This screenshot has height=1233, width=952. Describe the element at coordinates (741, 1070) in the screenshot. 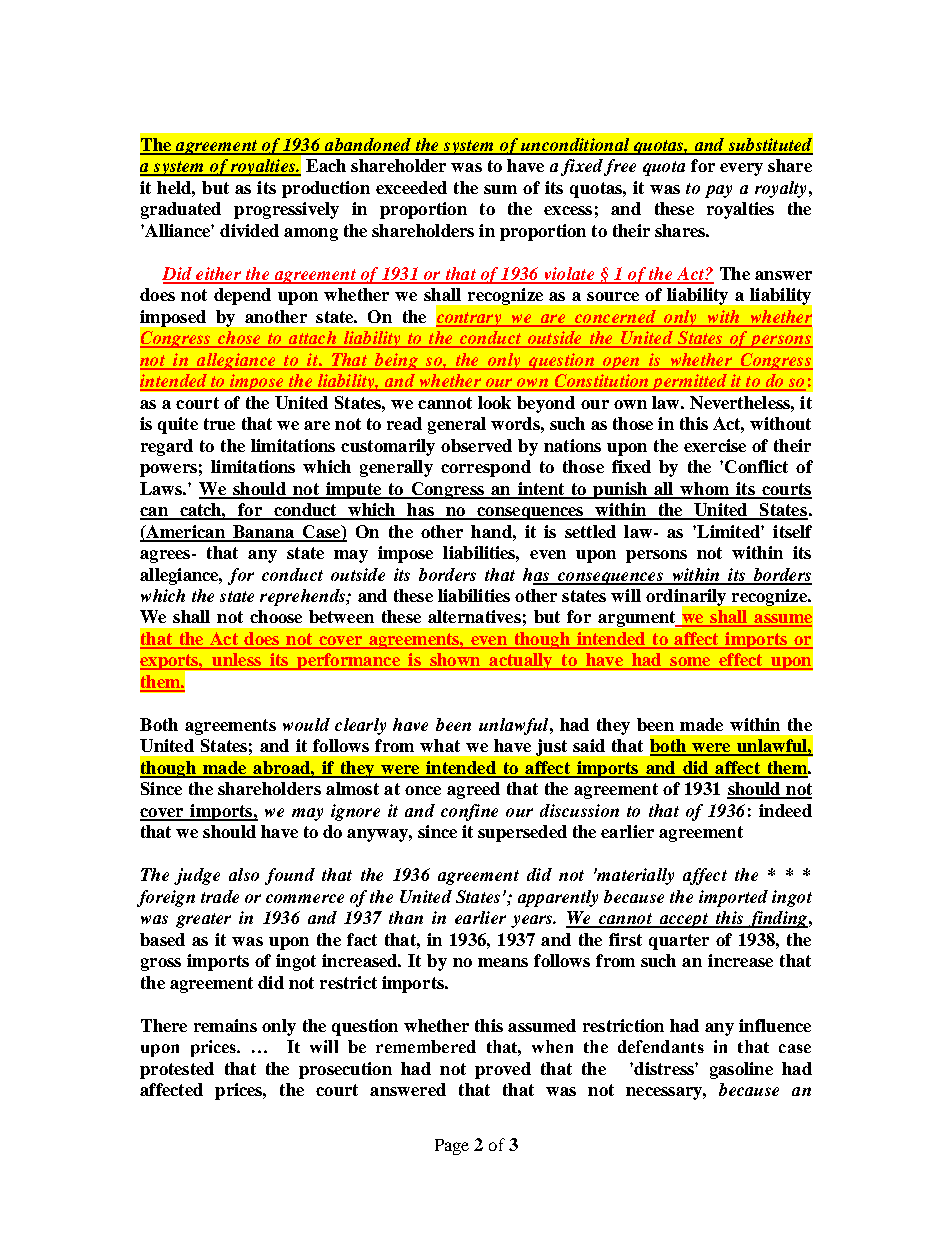

I see `gasoline` at that location.
